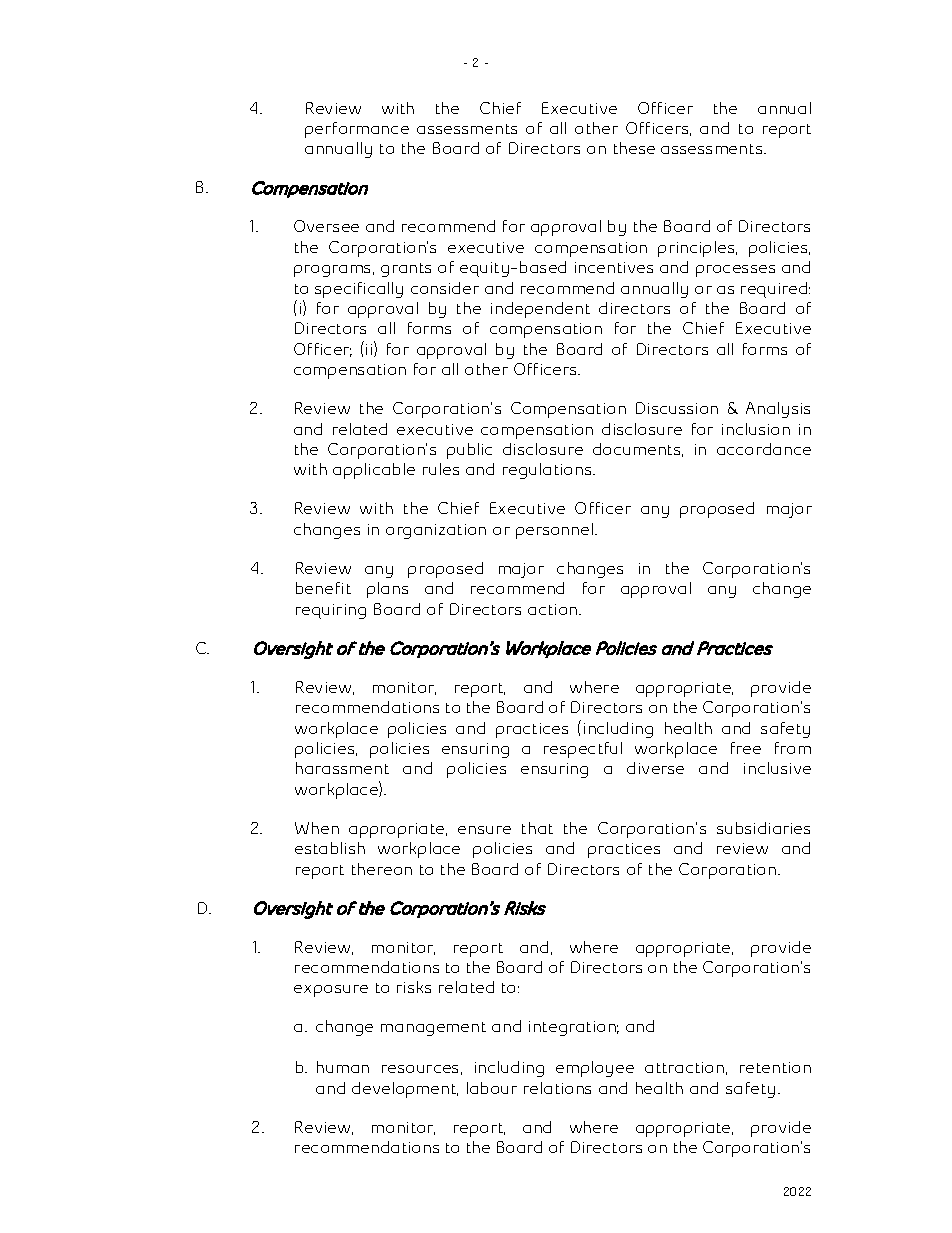 This screenshot has height=1233, width=952. Describe the element at coordinates (343, 1067) in the screenshot. I see `human` at that location.
